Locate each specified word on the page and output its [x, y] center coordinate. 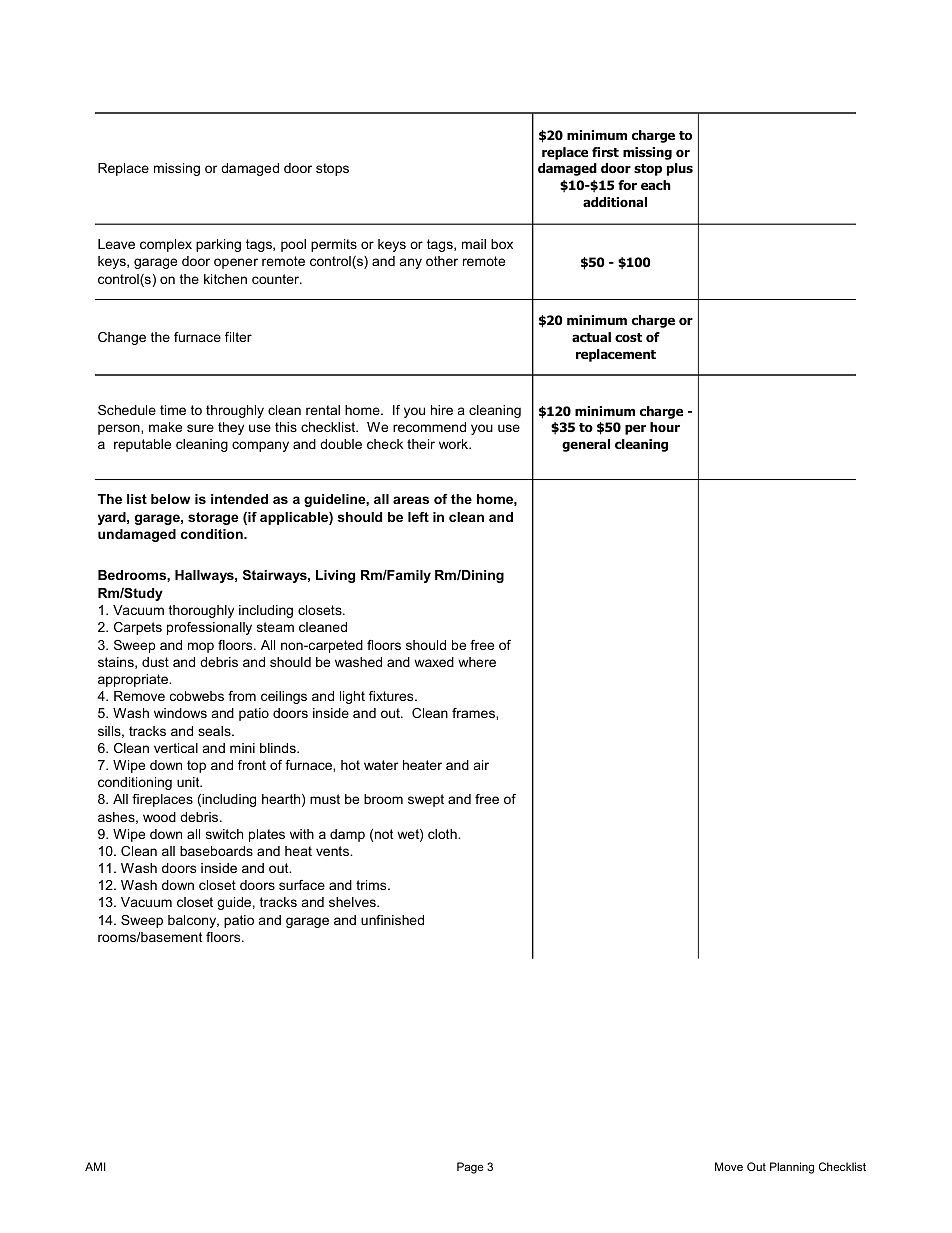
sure [200, 428]
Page [470, 1168]
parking [218, 245]
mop [201, 647]
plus [680, 169]
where [477, 662]
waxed [434, 662]
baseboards [216, 851]
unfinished [392, 920]
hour [665, 427]
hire [442, 410]
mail [474, 244]
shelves [353, 902]
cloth [443, 834]
